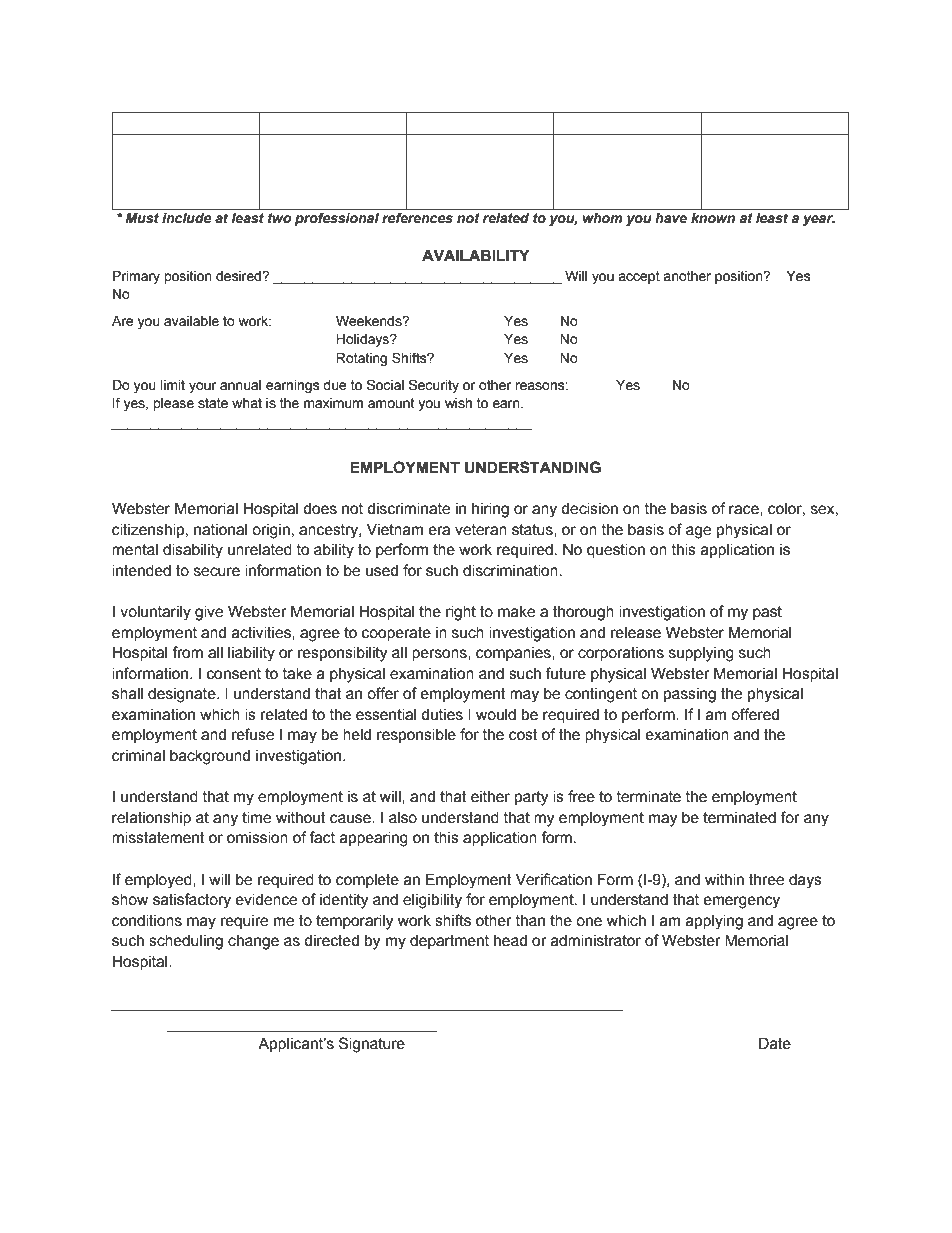 The width and height of the page is (952, 1233). Describe the element at coordinates (490, 510) in the page. I see `hiring` at that location.
